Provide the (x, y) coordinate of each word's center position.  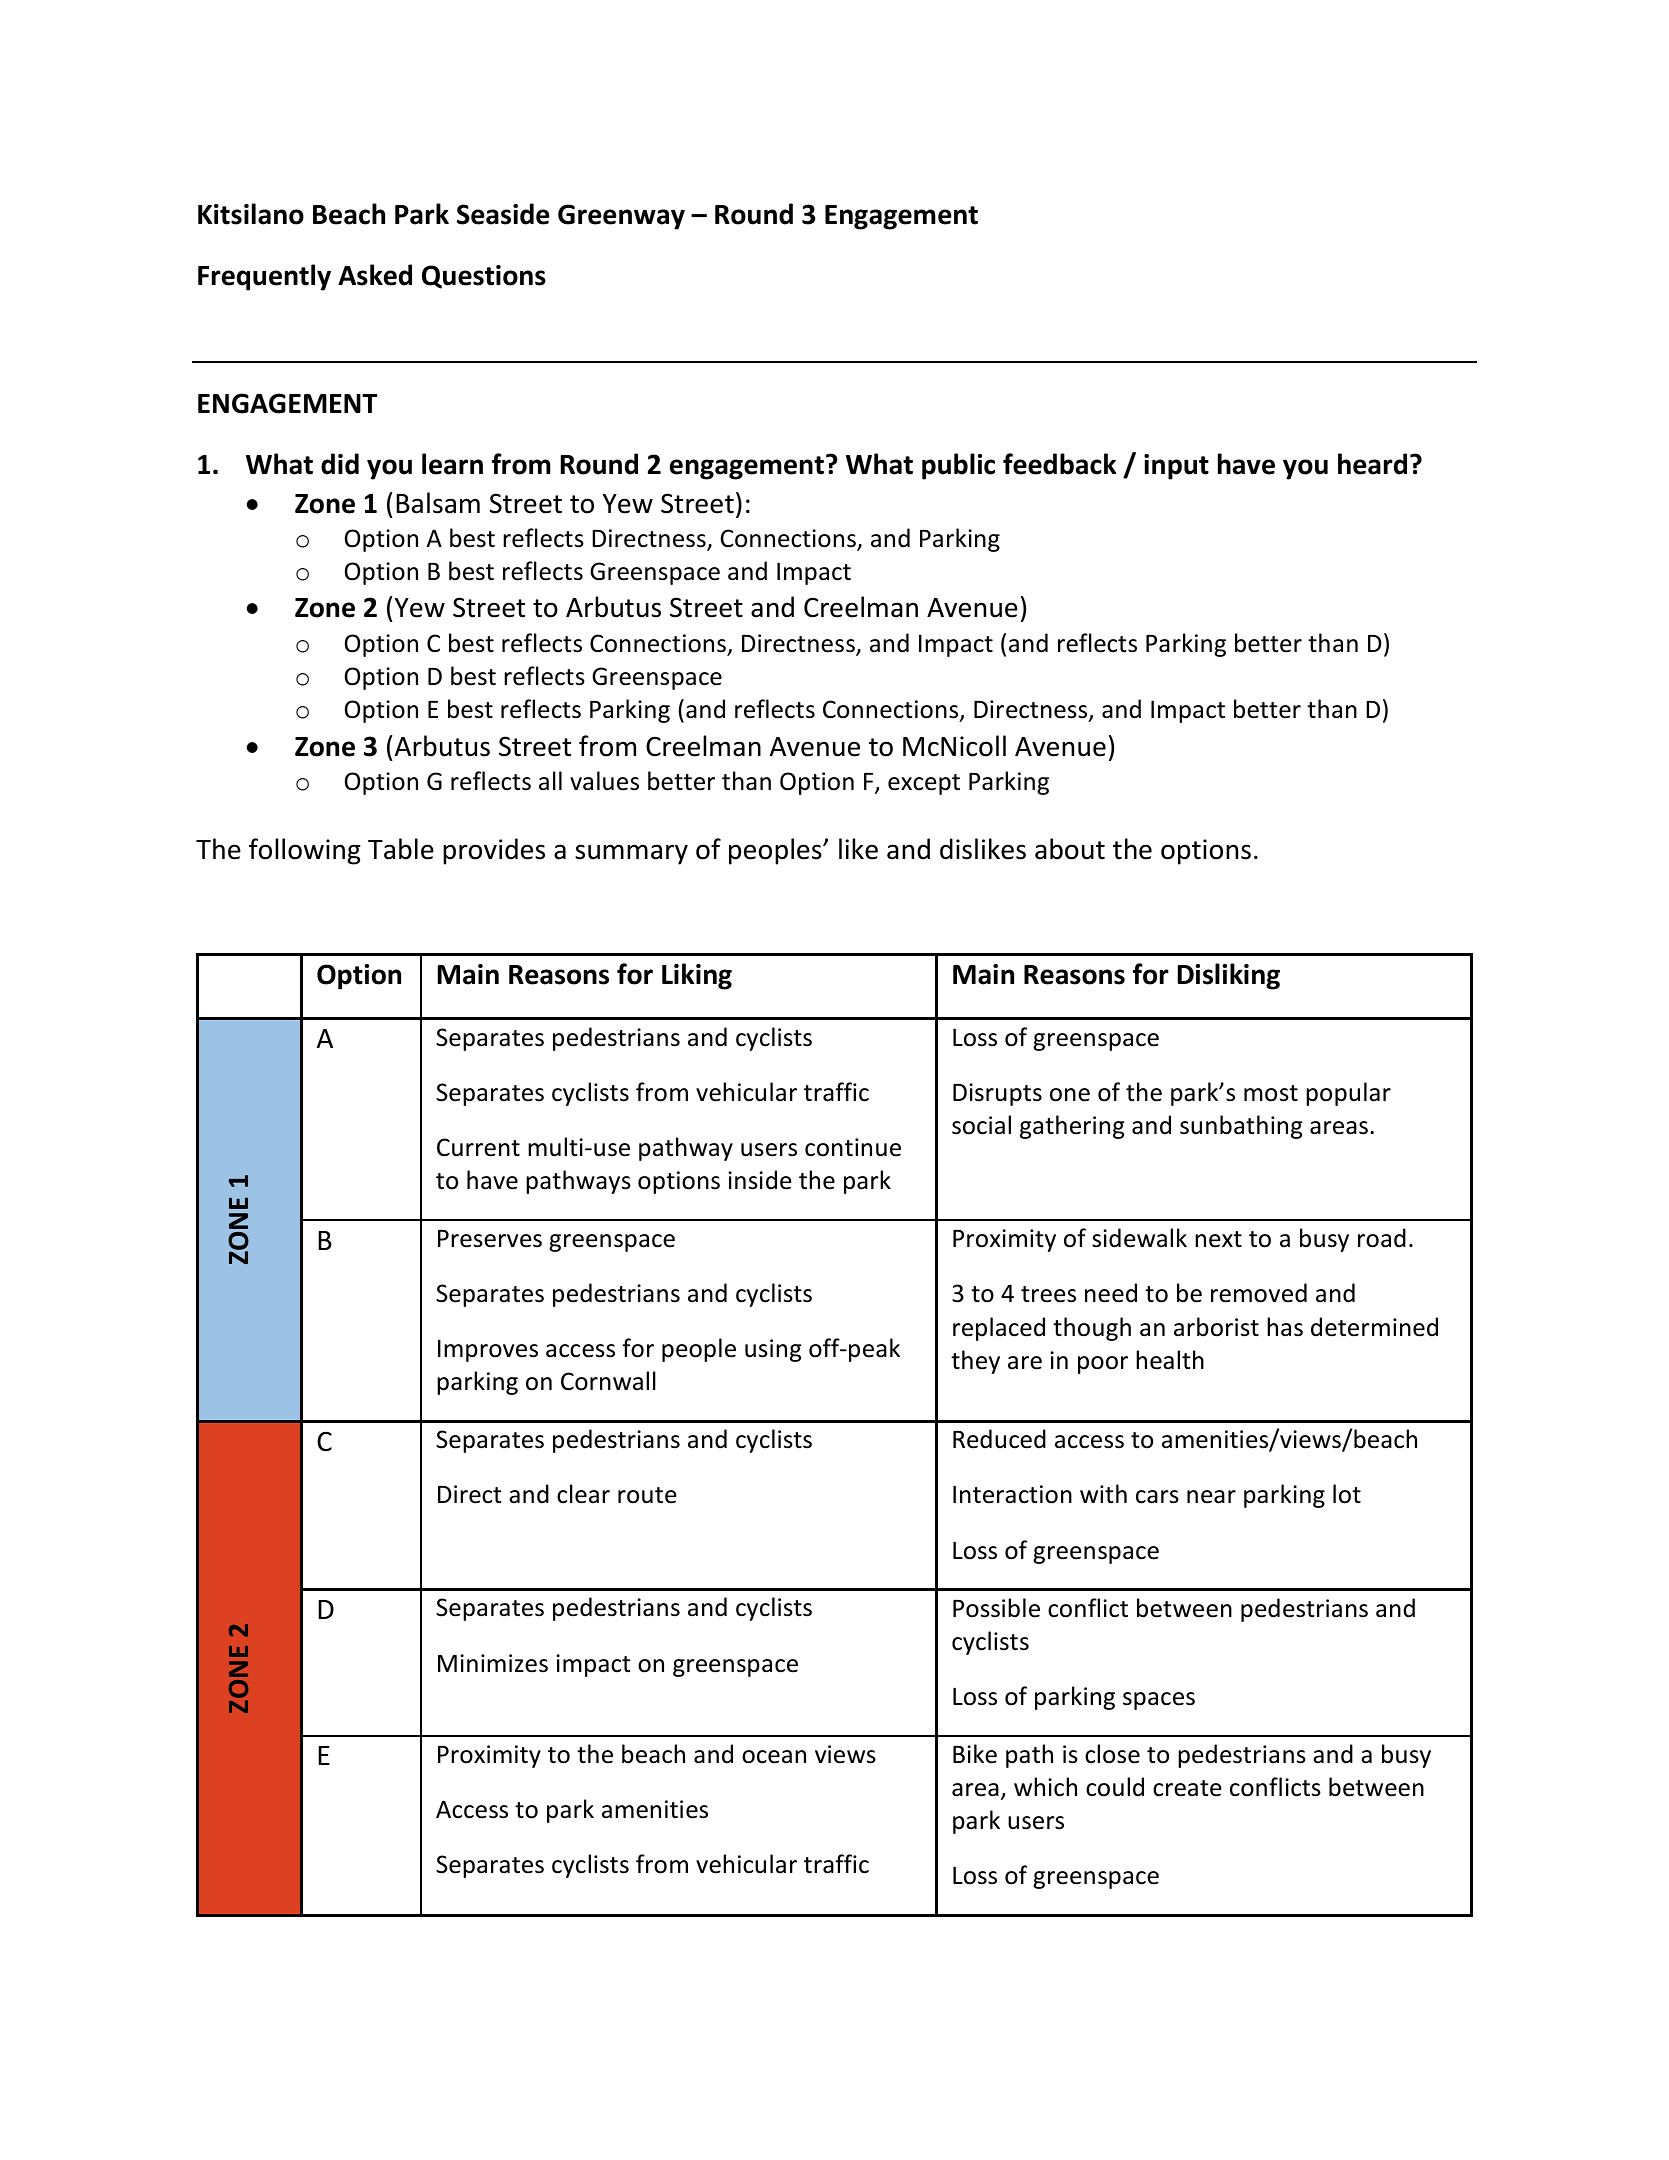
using (773, 1350)
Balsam (438, 503)
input (1176, 467)
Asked (375, 275)
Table (401, 849)
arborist (1216, 1327)
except (924, 784)
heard (1372, 464)
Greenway (621, 217)
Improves (488, 1350)
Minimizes (493, 1663)
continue (853, 1147)
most (1271, 1093)
